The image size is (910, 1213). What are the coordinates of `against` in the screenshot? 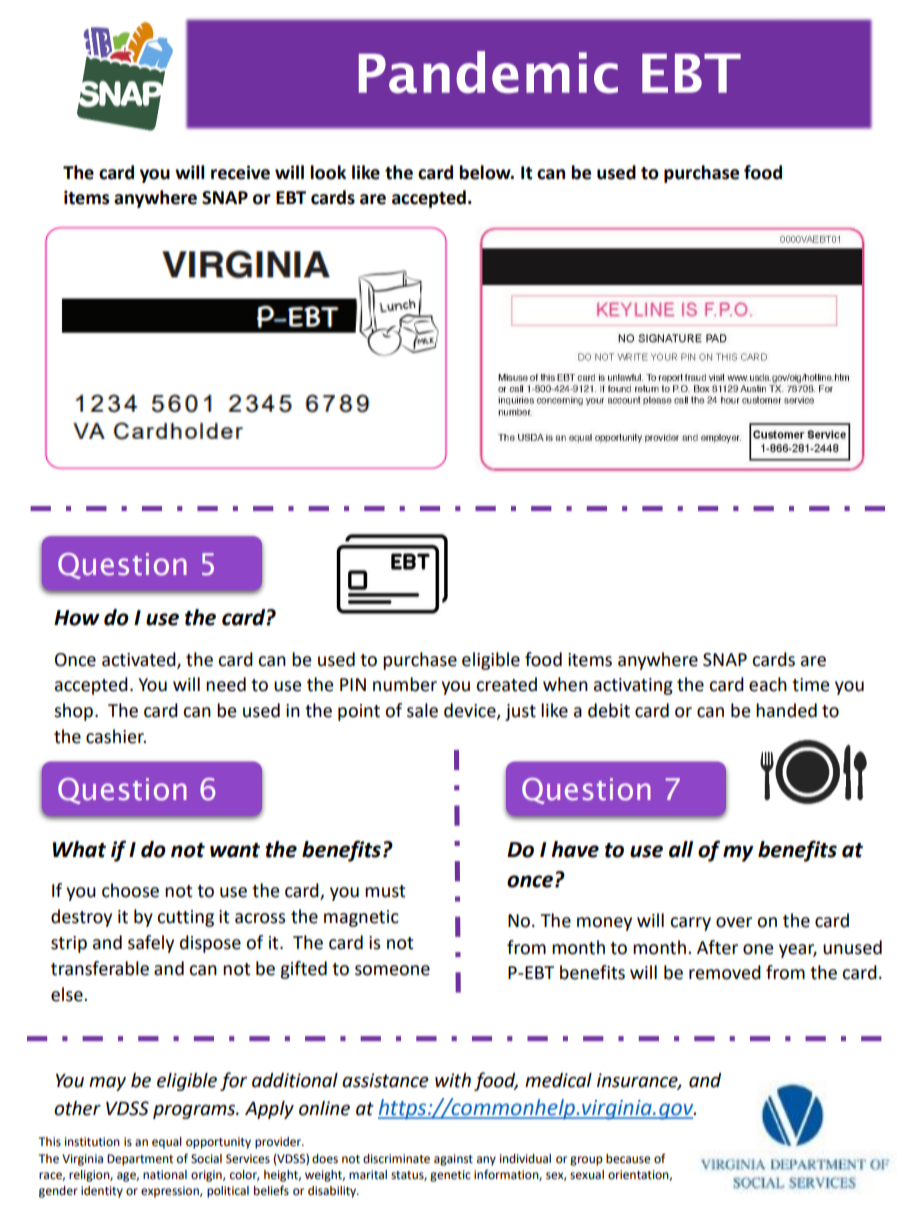 It's located at (453, 1160).
